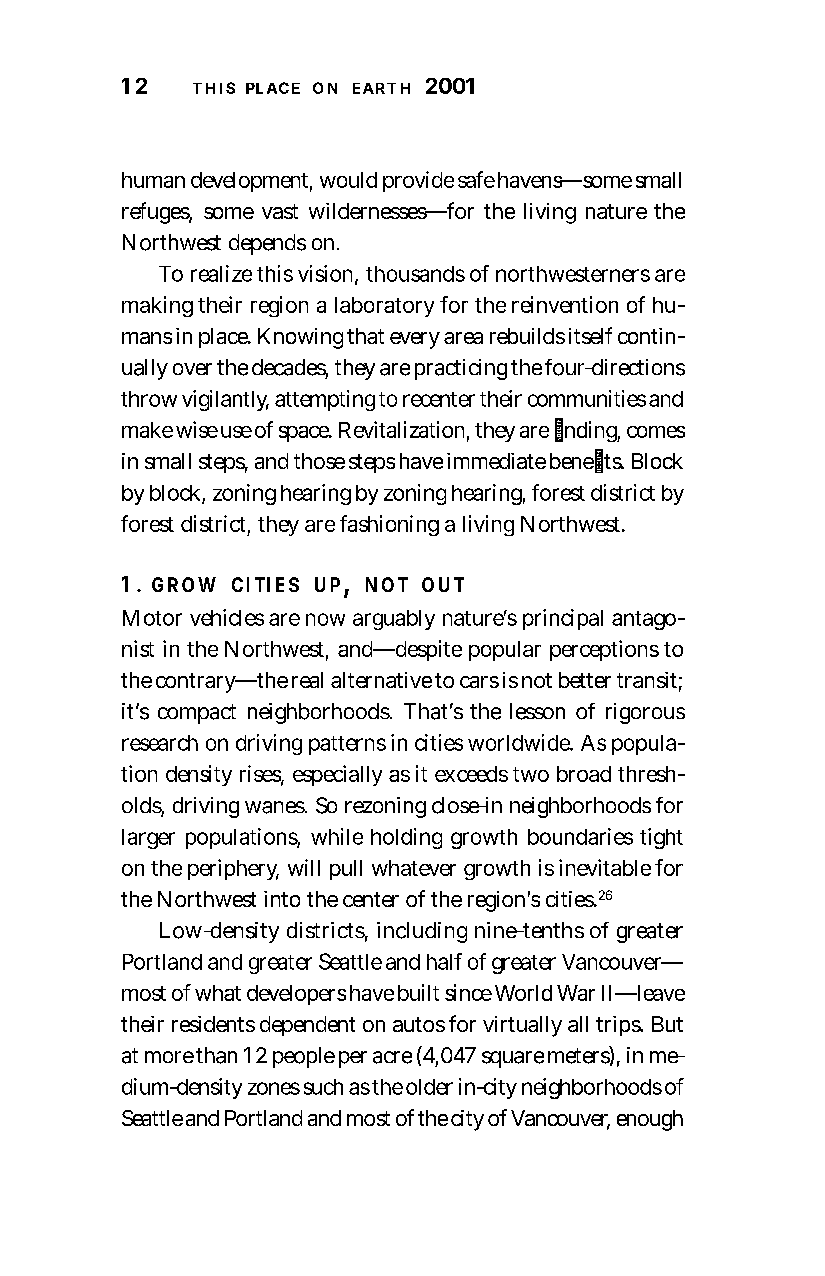  I want to click on EARTH, so click(381, 88).
